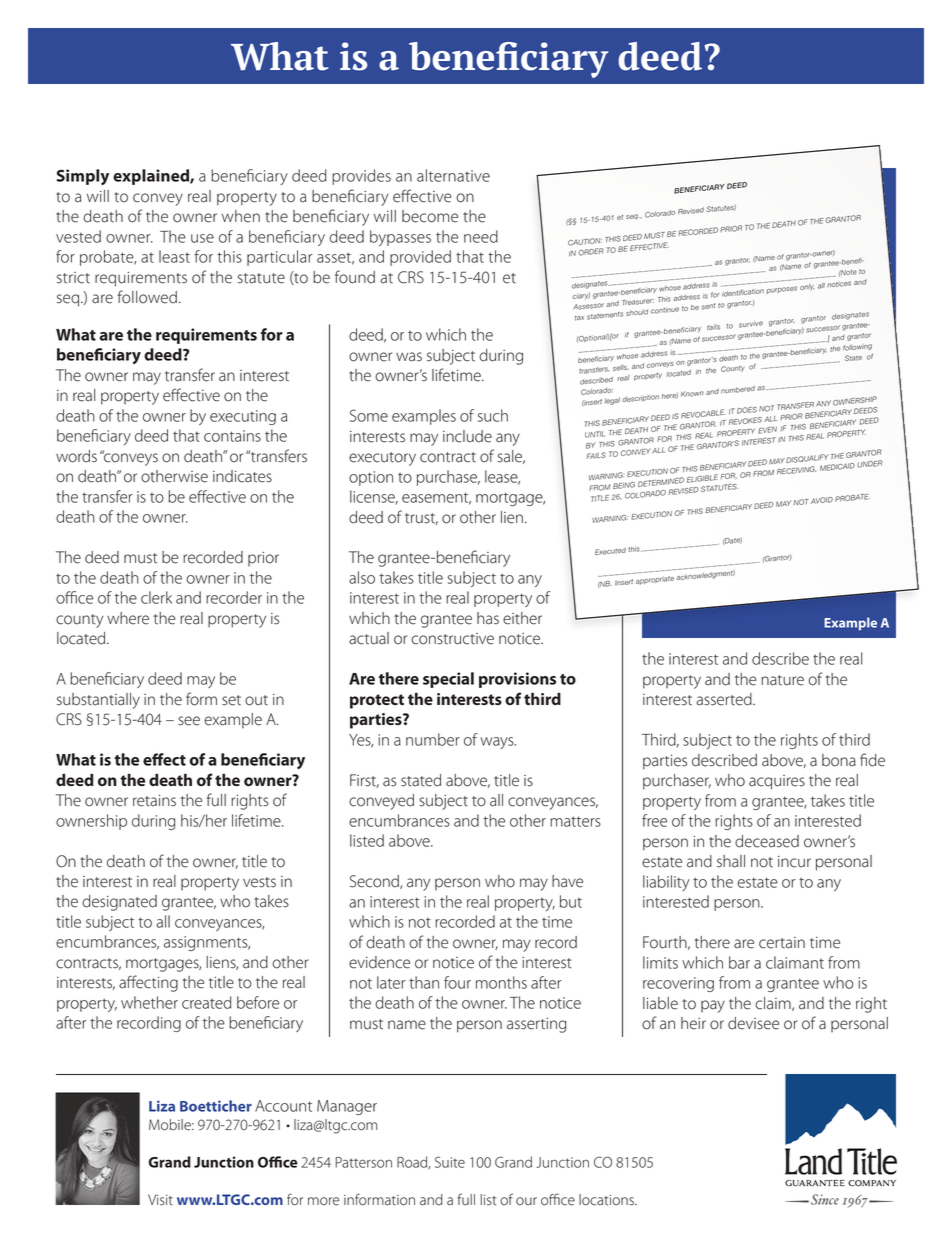 This document has width=952, height=1233. What do you see at coordinates (160, 1200) in the document?
I see `Visit` at bounding box center [160, 1200].
